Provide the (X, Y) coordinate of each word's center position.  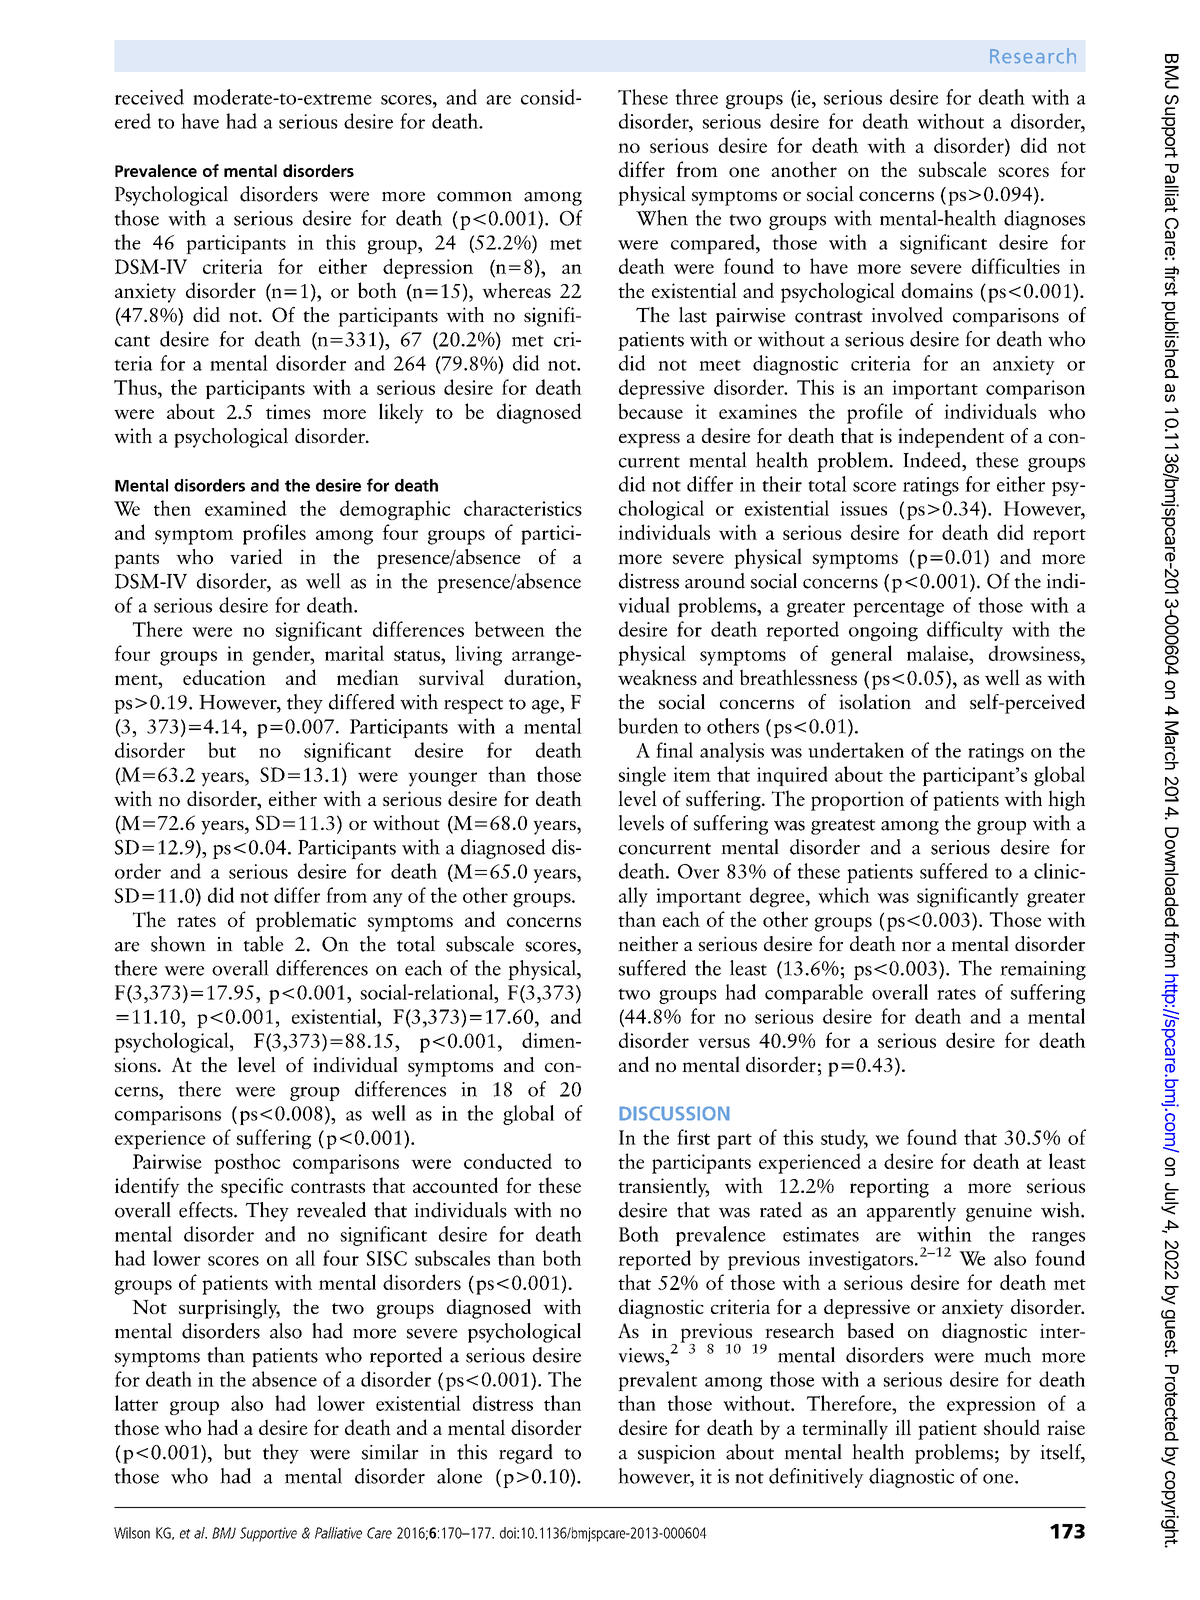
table (263, 944)
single (642, 776)
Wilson (132, 1533)
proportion (857, 801)
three (696, 97)
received (149, 97)
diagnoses (1044, 220)
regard (526, 1454)
